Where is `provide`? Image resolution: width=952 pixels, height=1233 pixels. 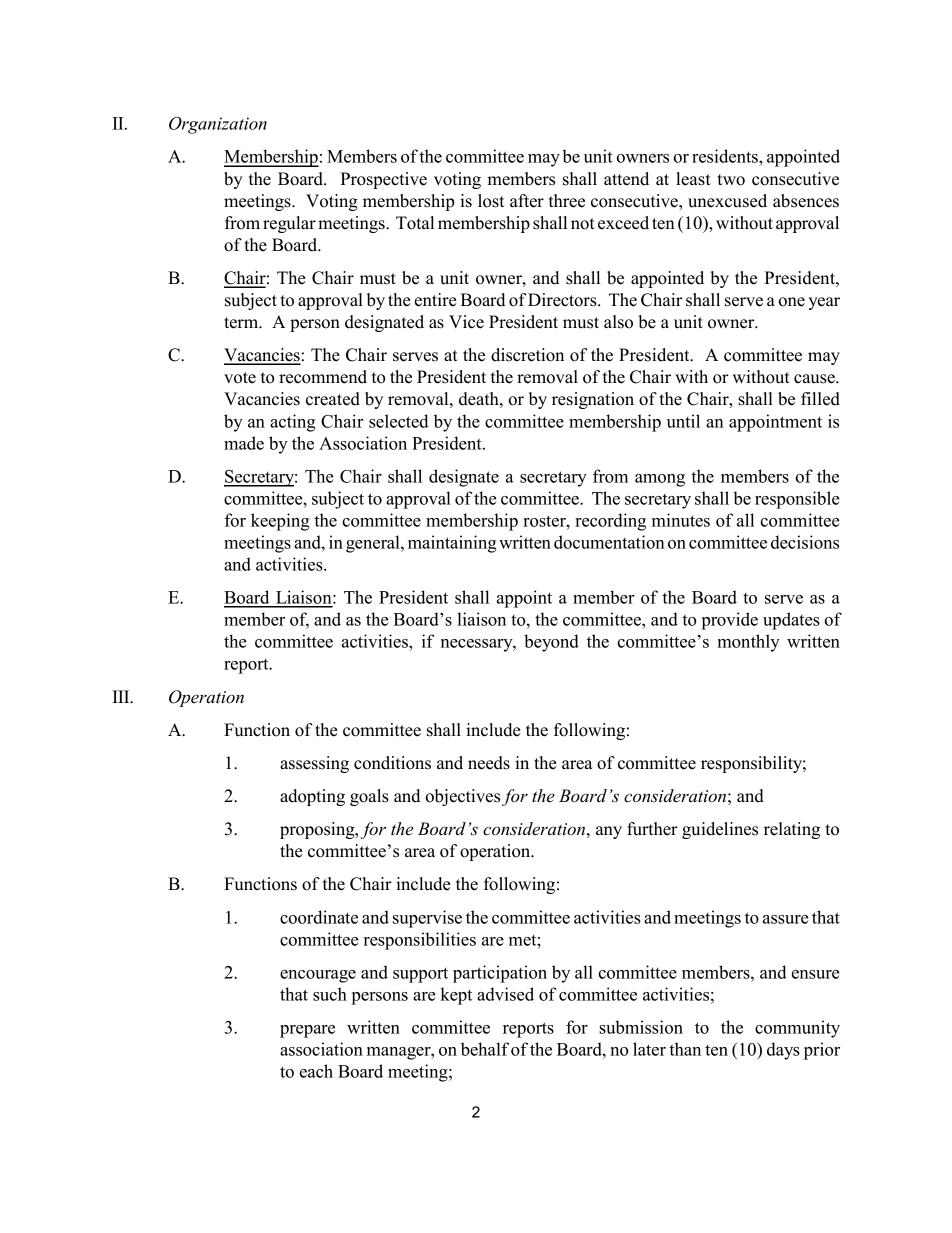
provide is located at coordinates (729, 621).
